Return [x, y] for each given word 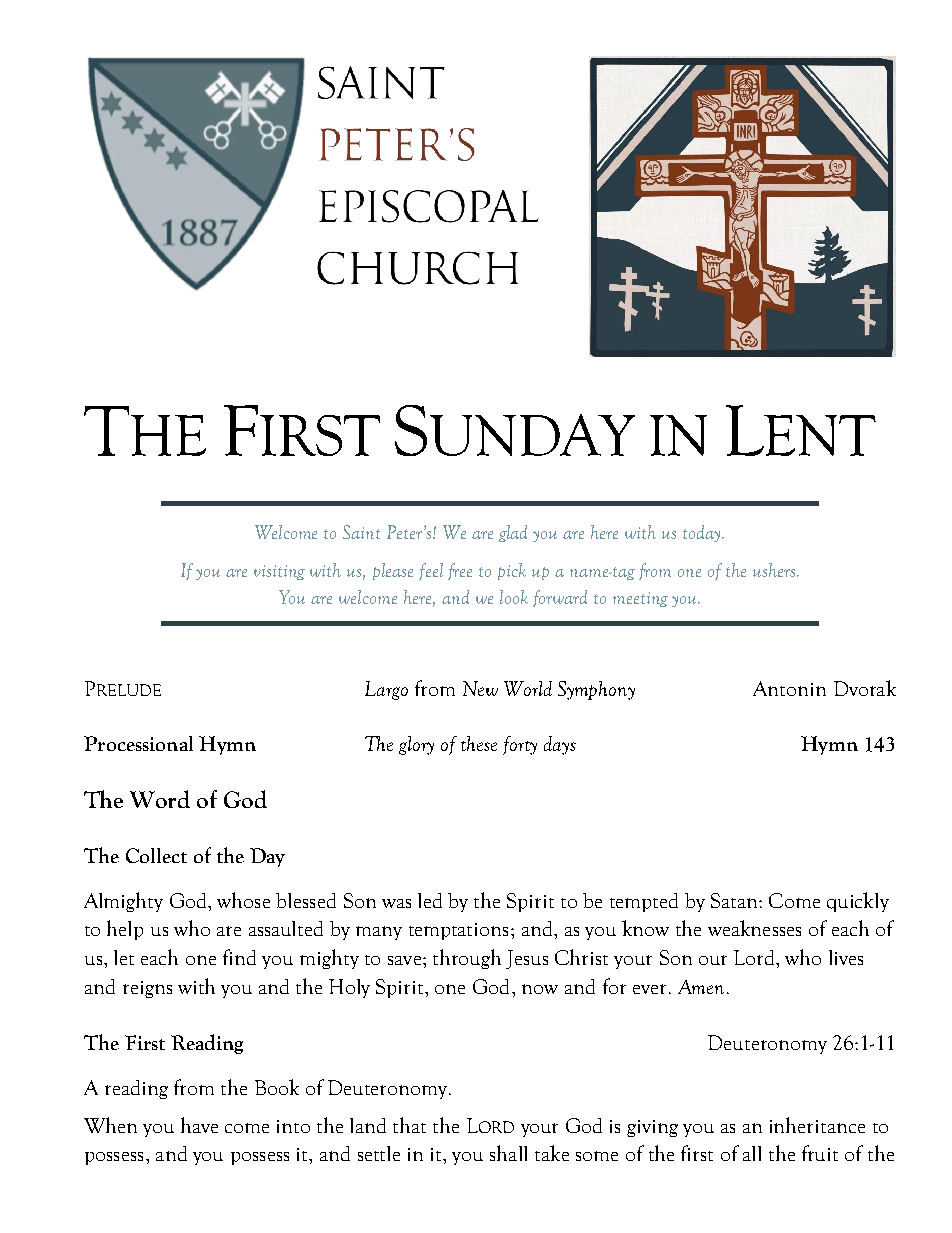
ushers [774, 570]
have [199, 1125]
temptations [458, 931]
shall [508, 1153]
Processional [138, 743]
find [239, 957]
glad [513, 533]
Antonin [789, 688]
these [479, 743]
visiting [279, 572]
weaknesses [754, 928]
